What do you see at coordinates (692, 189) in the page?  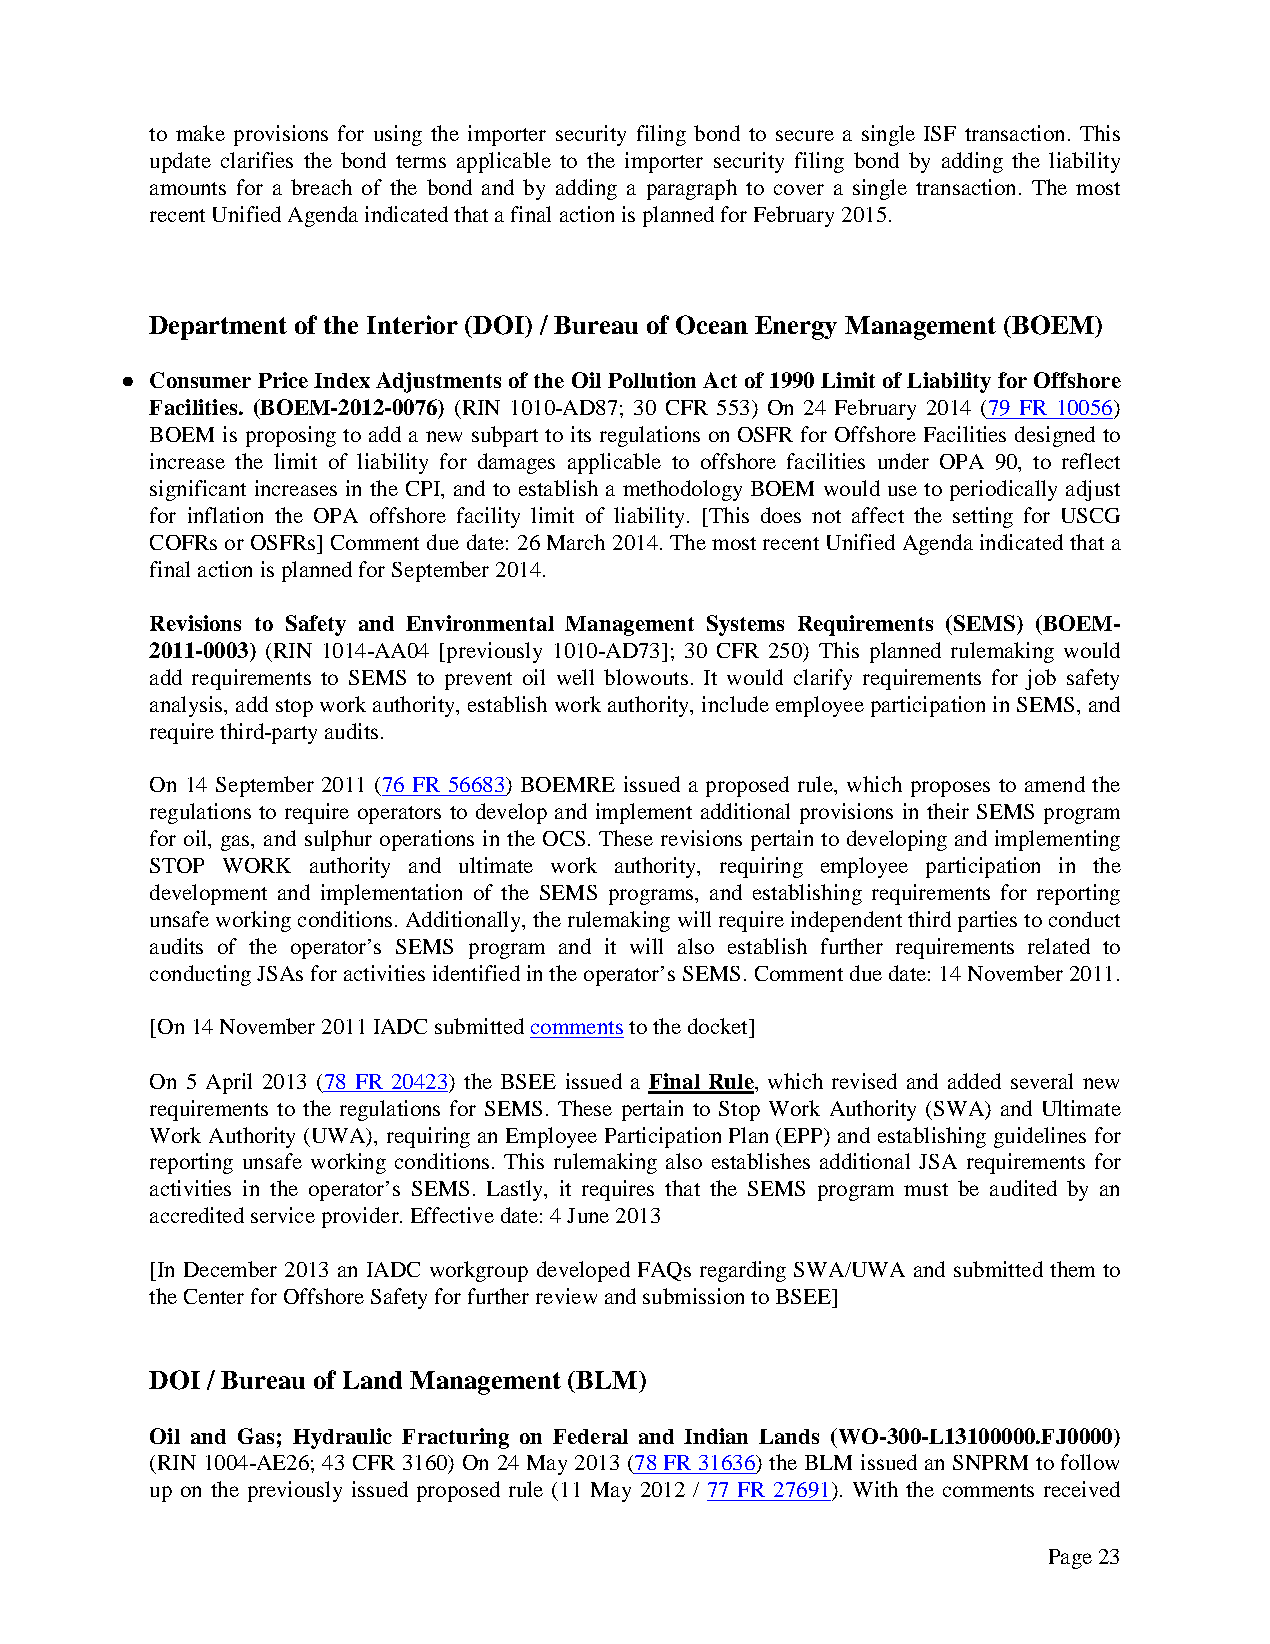 I see `paragraph` at bounding box center [692, 189].
